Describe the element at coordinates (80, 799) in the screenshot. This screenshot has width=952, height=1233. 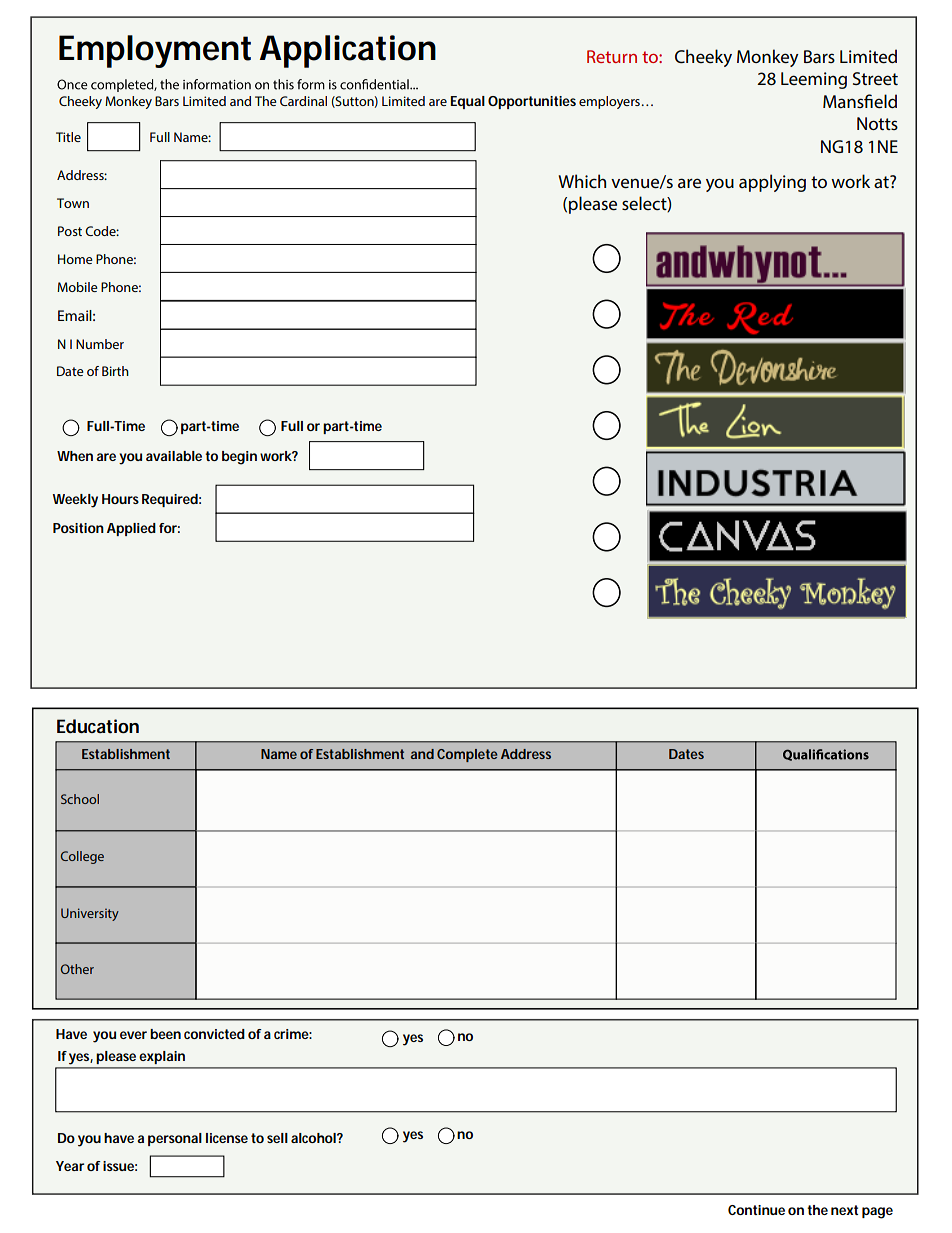
I see `School` at that location.
